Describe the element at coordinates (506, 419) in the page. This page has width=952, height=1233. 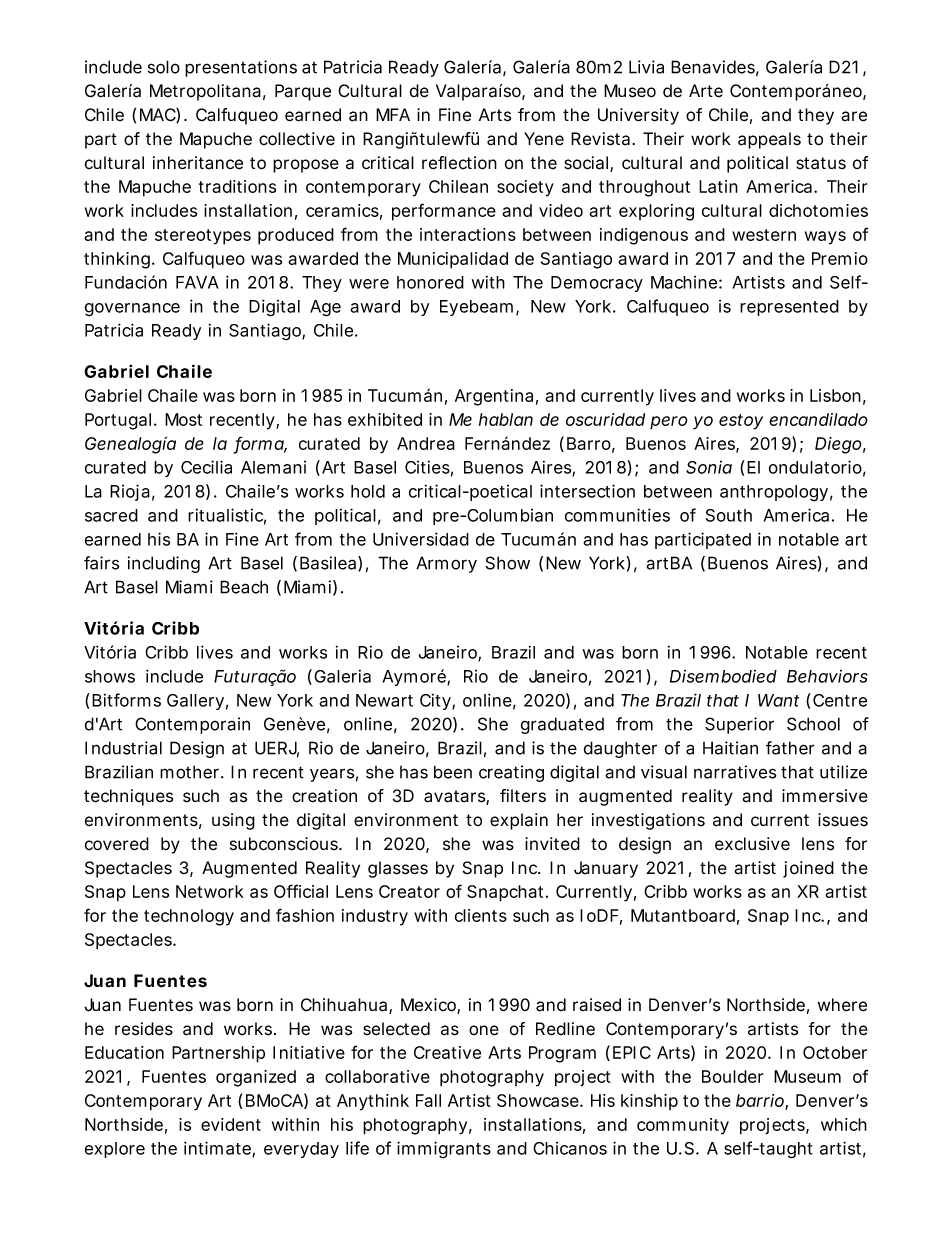
I see `hablan` at that location.
